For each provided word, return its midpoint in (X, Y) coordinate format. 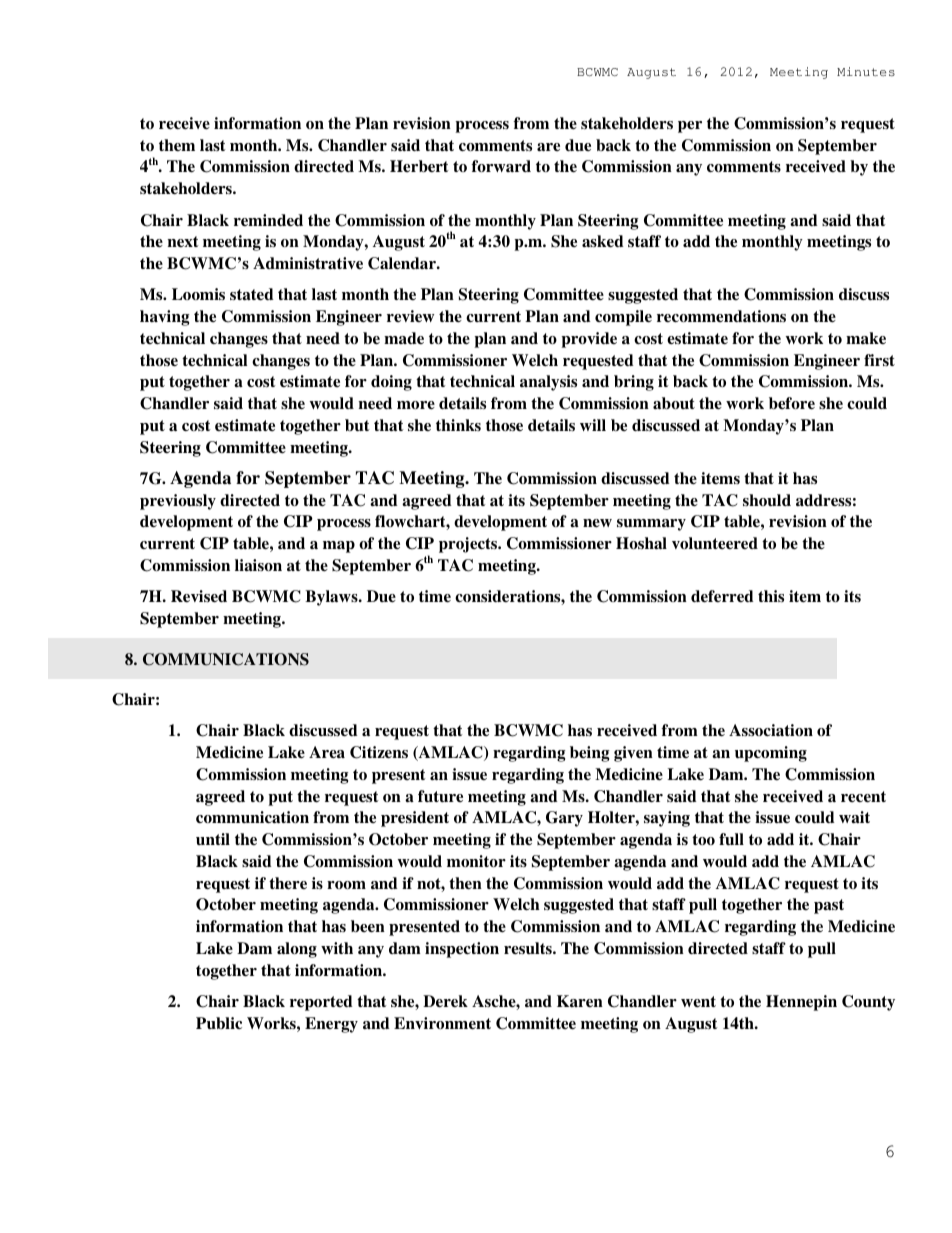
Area (327, 752)
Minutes (866, 71)
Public (219, 1023)
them (177, 145)
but (357, 425)
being (589, 754)
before (792, 403)
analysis (548, 383)
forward (501, 166)
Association (771, 730)
